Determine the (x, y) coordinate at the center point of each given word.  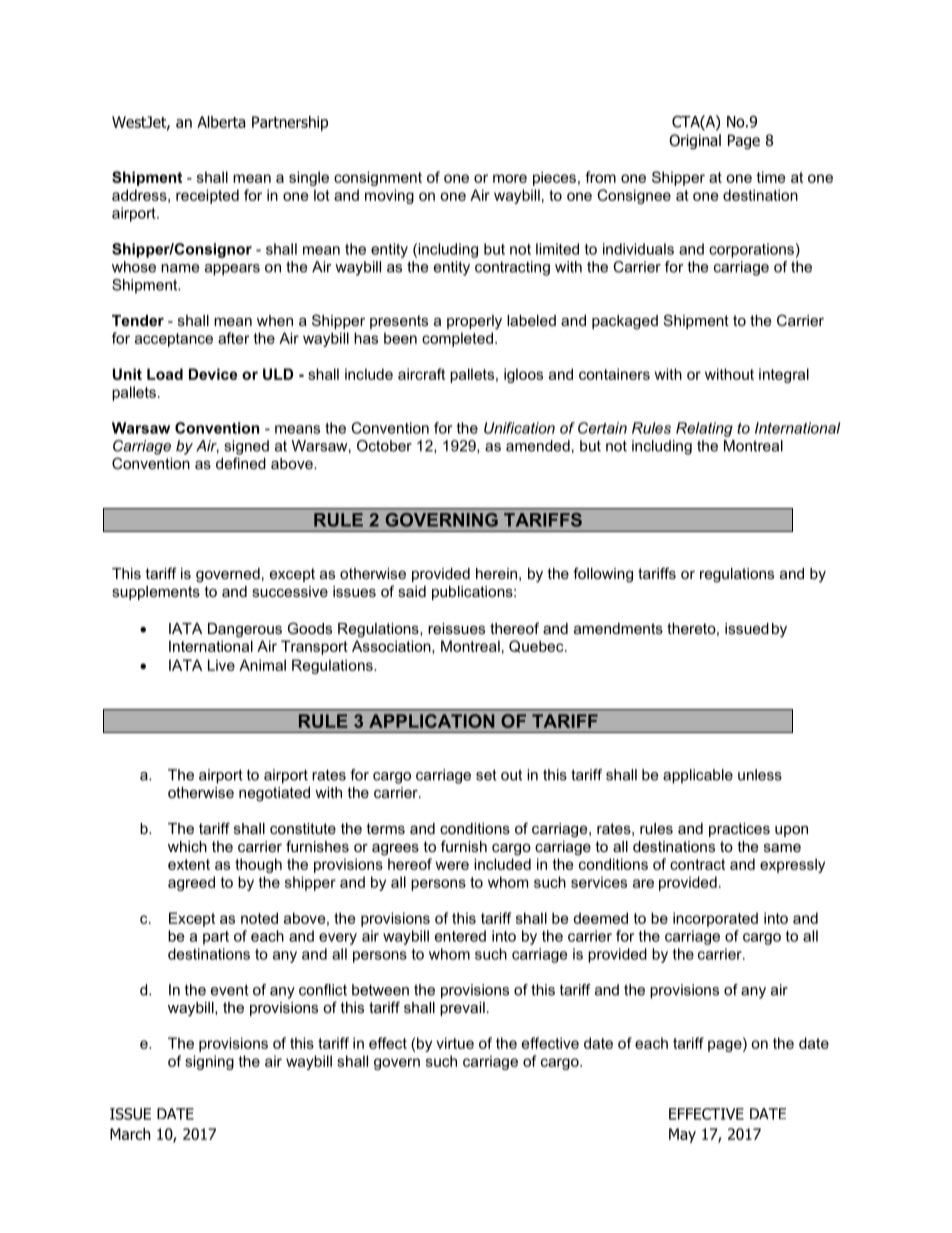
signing (209, 1062)
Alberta (221, 122)
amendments (618, 628)
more (510, 178)
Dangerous (245, 630)
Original (695, 141)
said (412, 591)
